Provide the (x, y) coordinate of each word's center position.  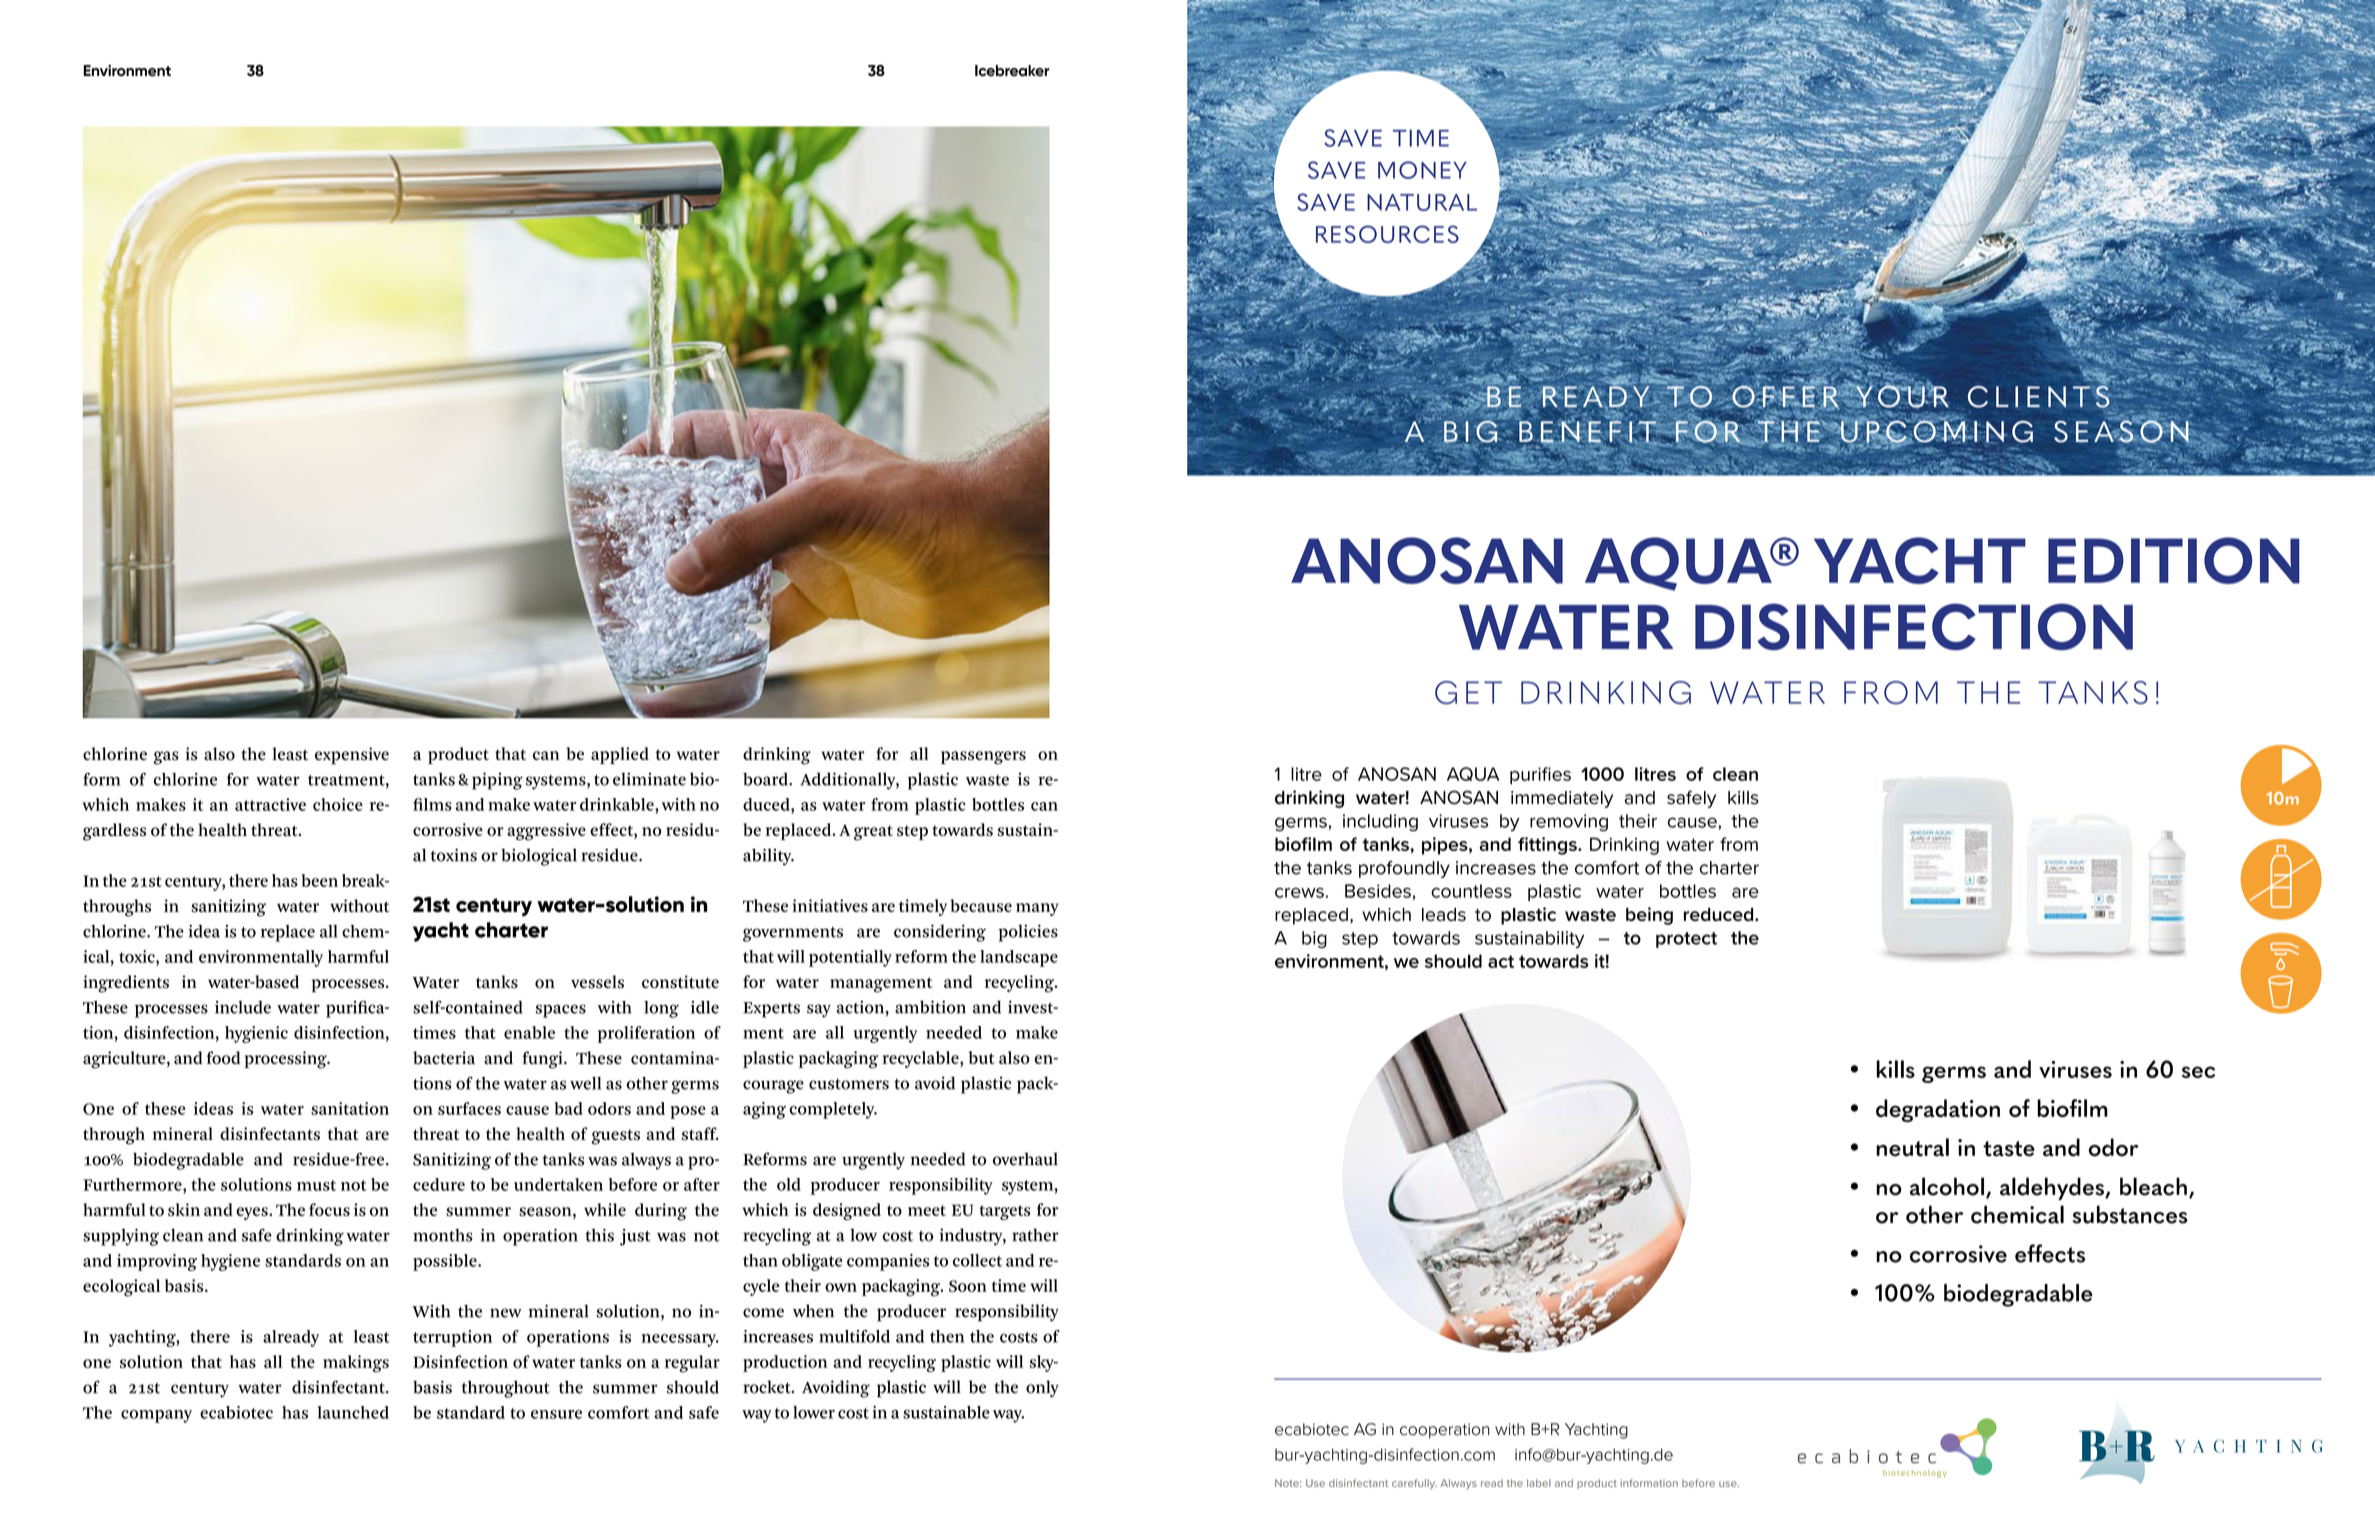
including (1380, 823)
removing (1569, 823)
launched (353, 1412)
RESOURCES (1387, 234)
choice (338, 804)
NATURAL (1422, 202)
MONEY (1422, 170)
